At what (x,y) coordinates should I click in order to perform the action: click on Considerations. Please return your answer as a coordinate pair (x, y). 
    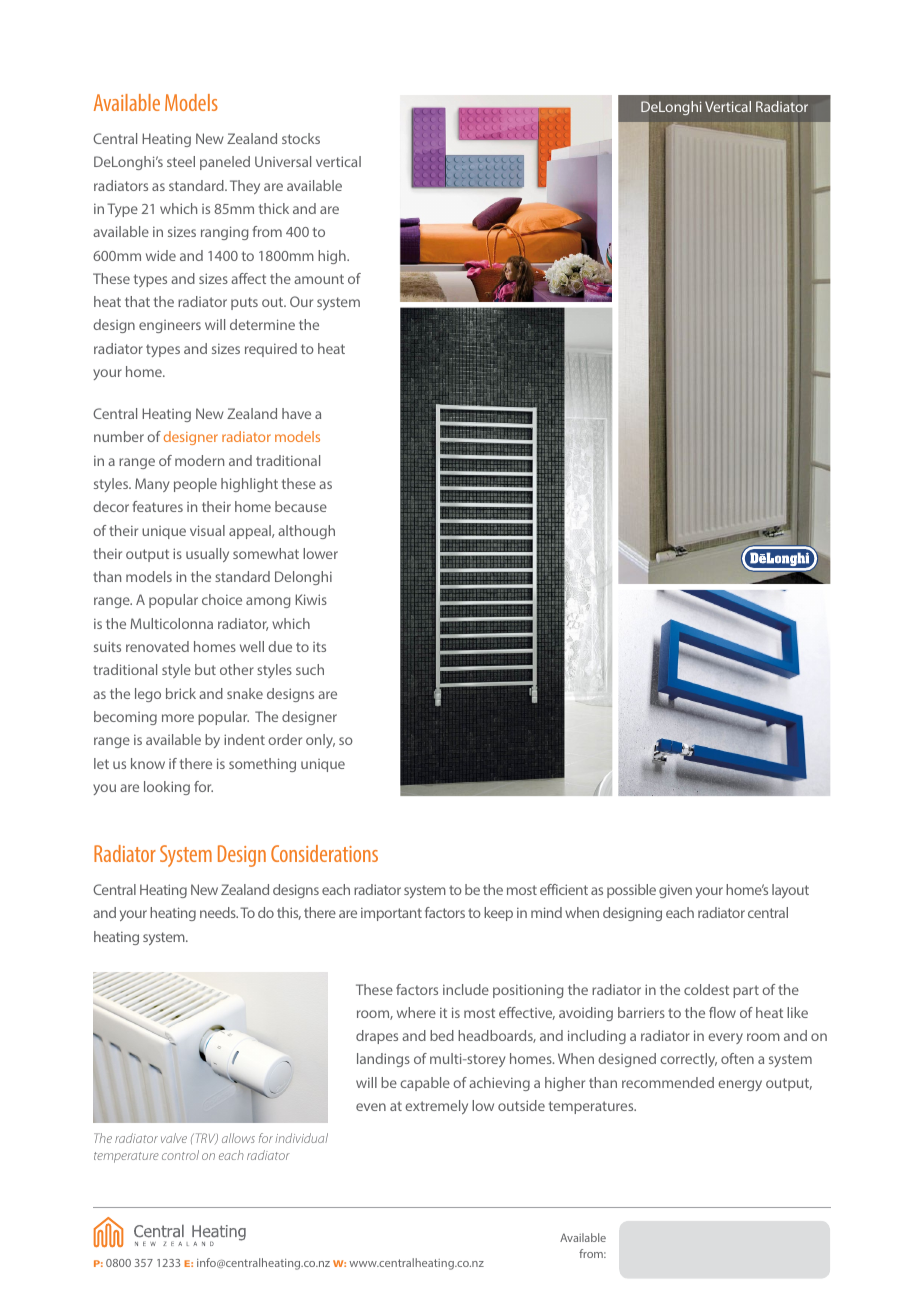
    Looking at the image, I should click on (324, 853).
